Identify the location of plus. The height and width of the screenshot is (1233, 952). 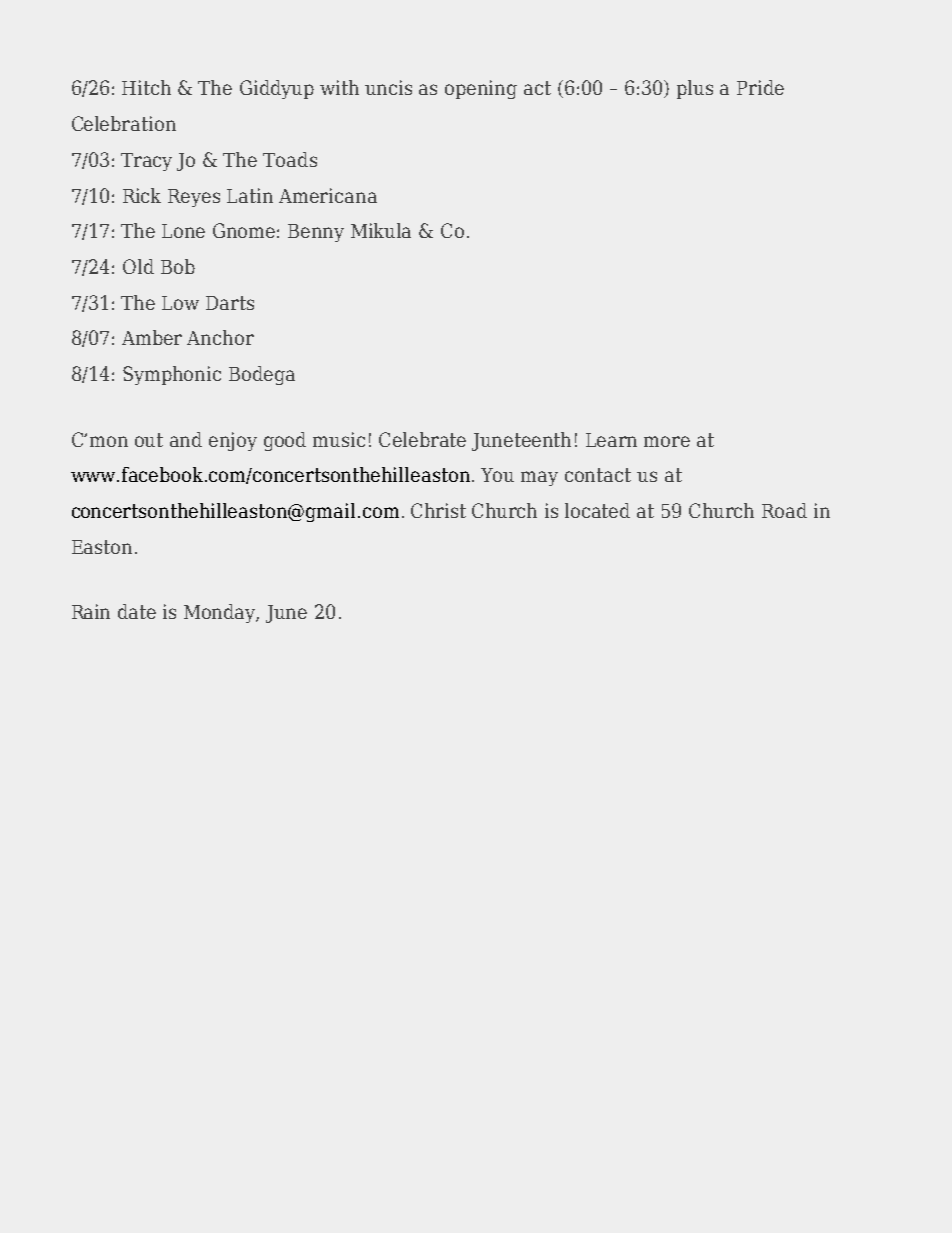
(695, 89).
